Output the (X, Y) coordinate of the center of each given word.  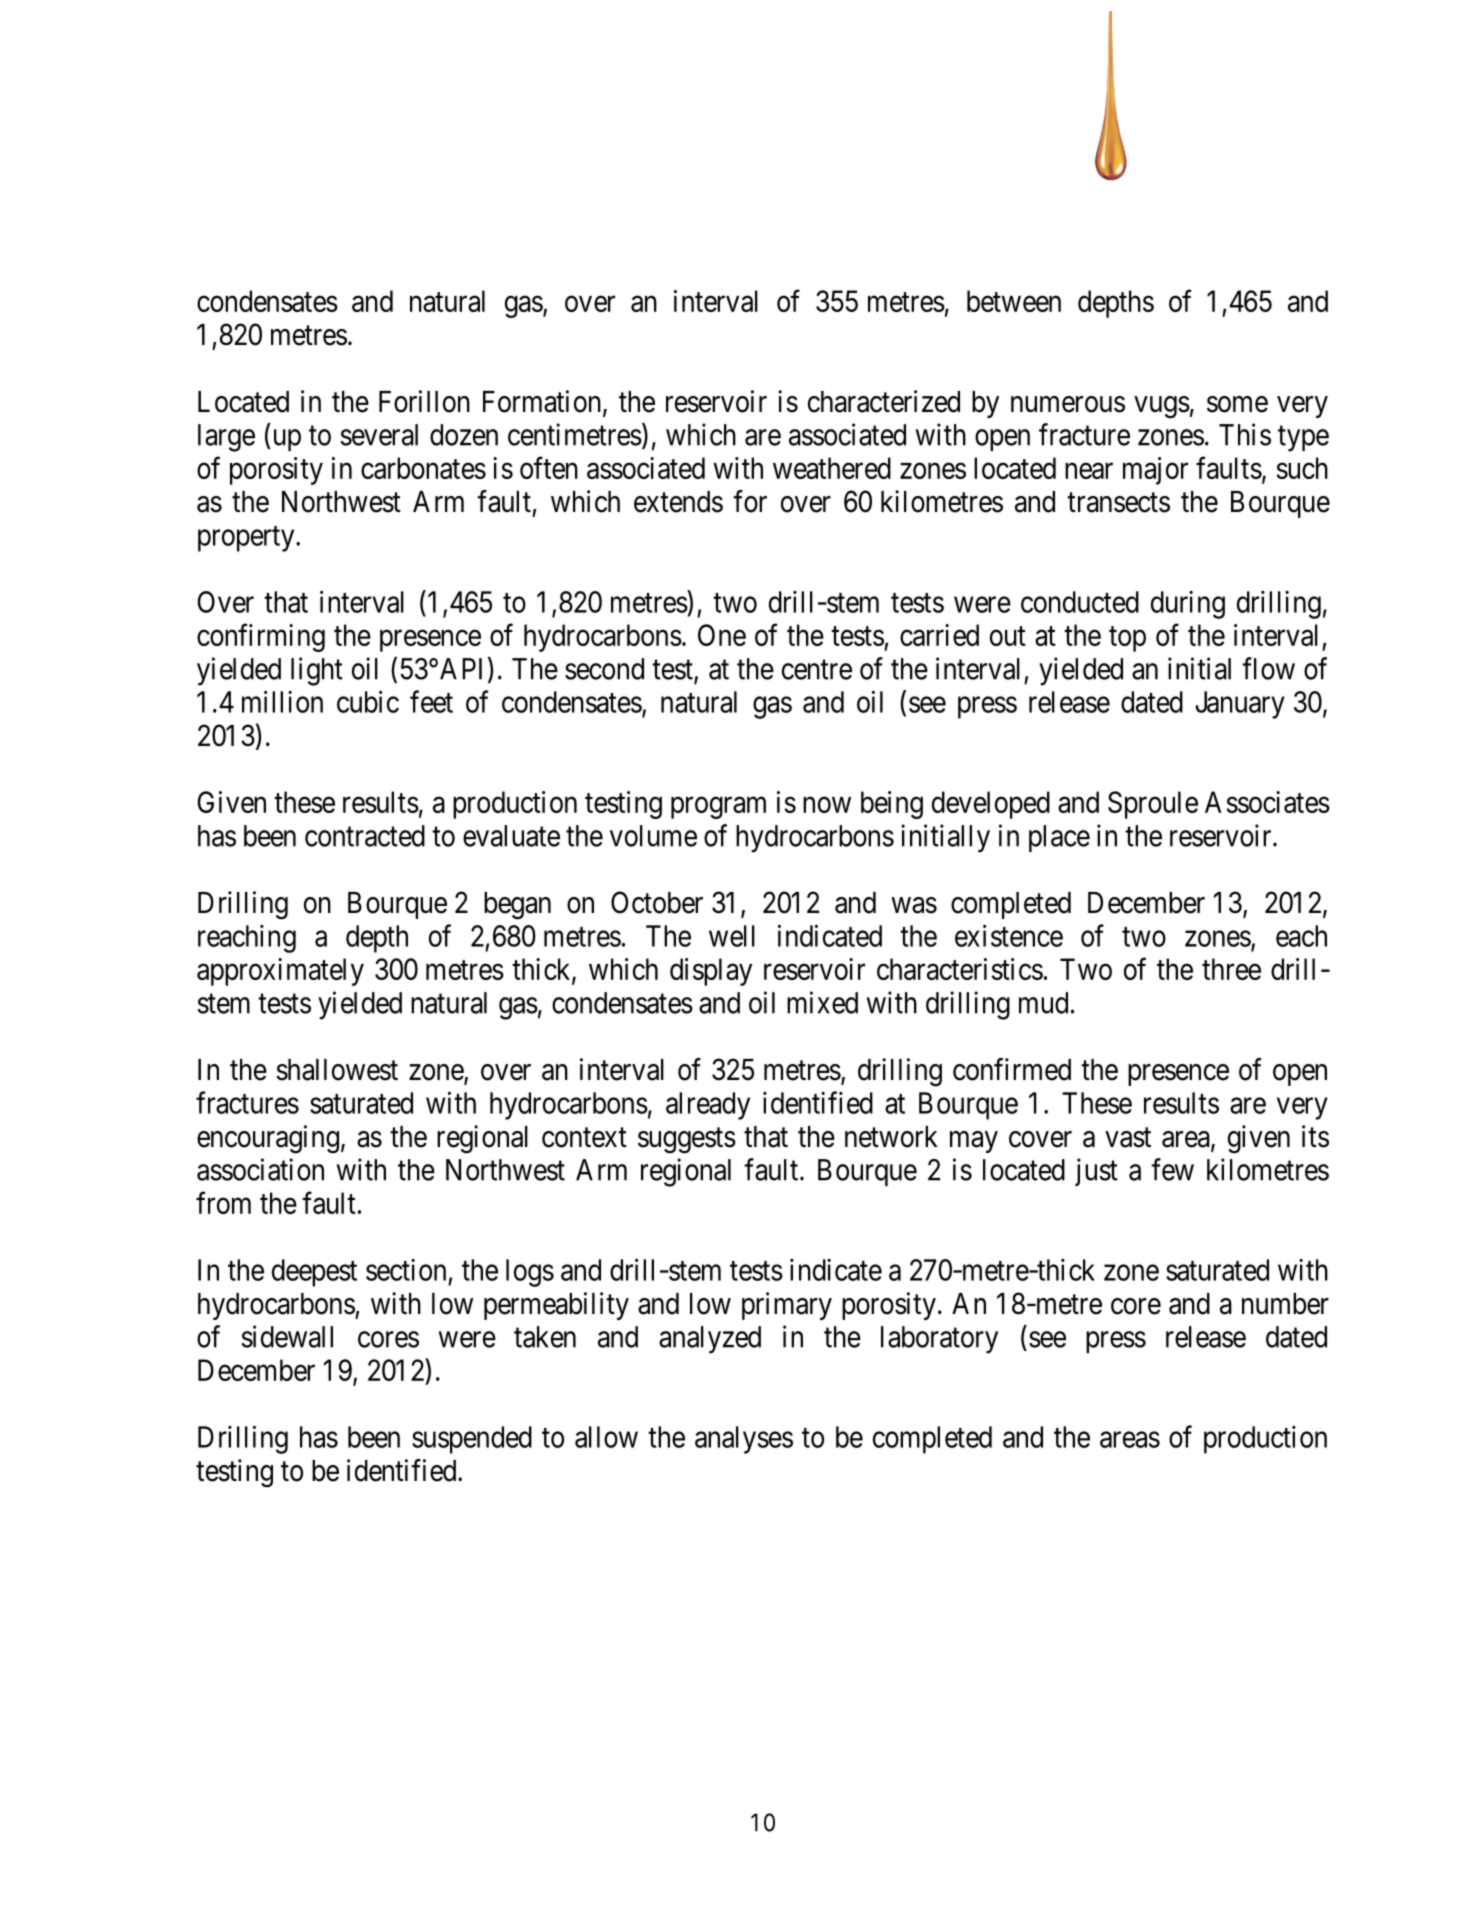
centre (817, 670)
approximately (280, 972)
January (1240, 705)
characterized (884, 401)
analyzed (710, 1340)
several (379, 435)
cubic (368, 701)
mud (1043, 1003)
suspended (472, 1440)
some (1237, 404)
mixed (822, 1002)
